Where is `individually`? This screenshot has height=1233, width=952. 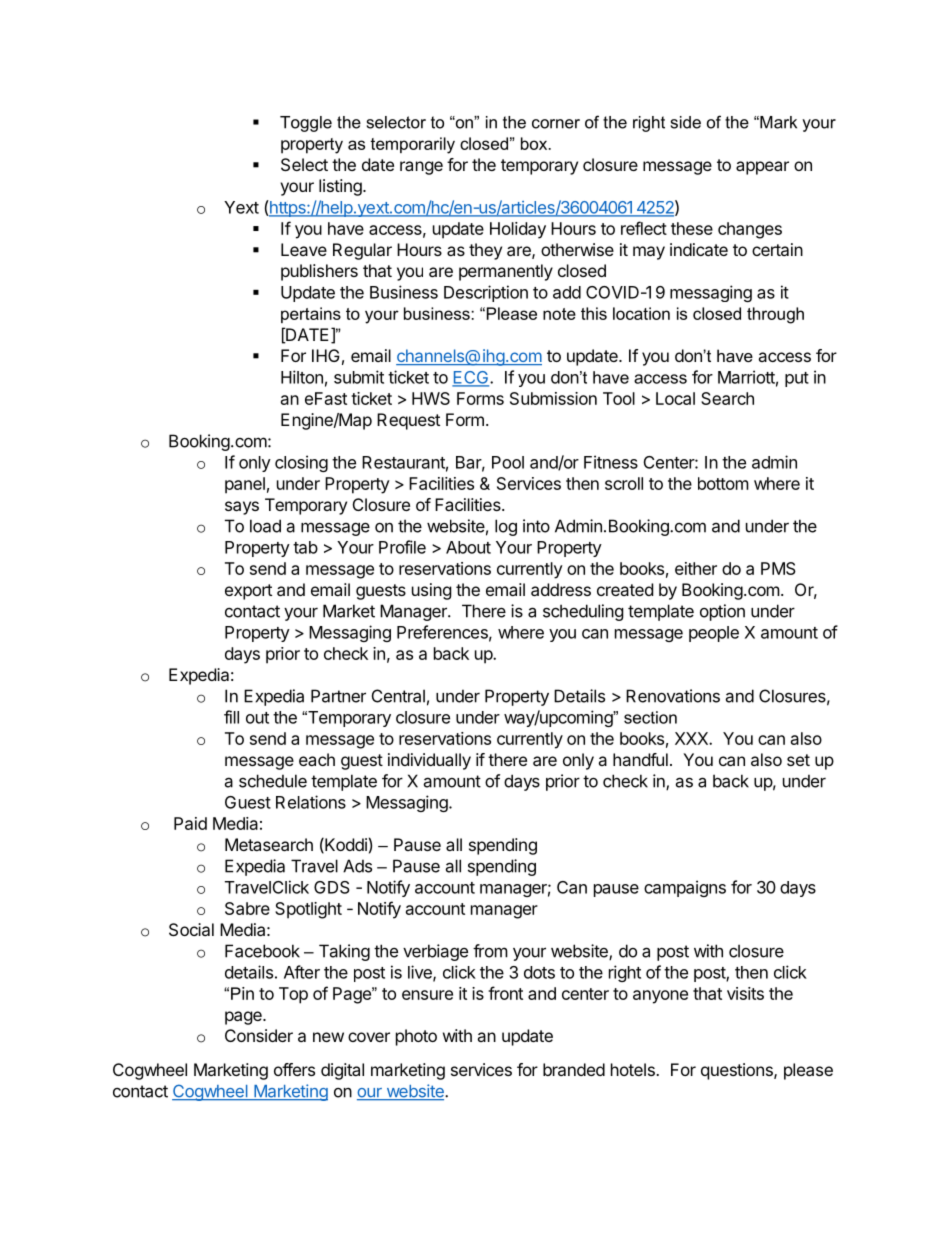
individually is located at coordinates (429, 761).
